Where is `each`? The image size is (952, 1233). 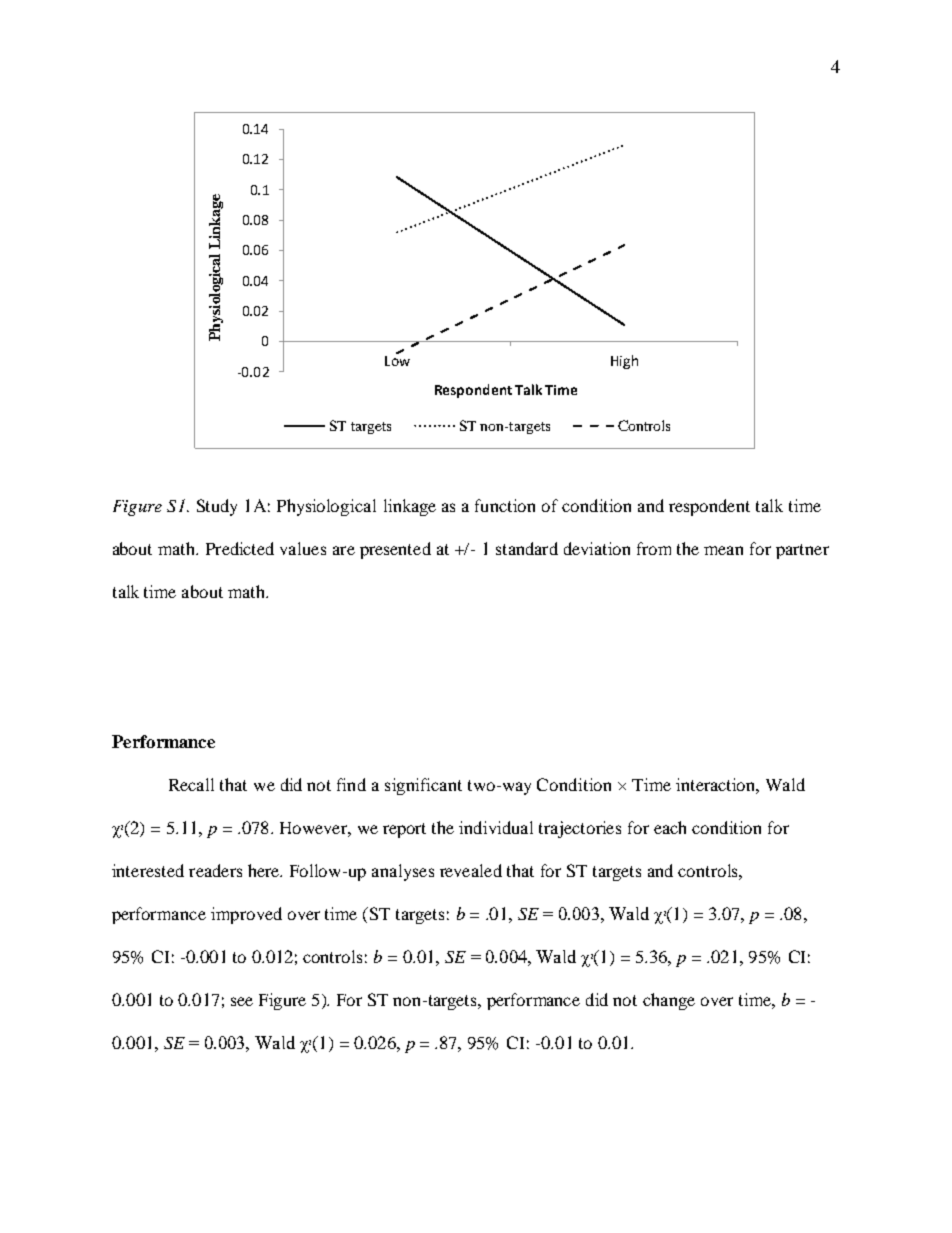
each is located at coordinates (670, 827).
